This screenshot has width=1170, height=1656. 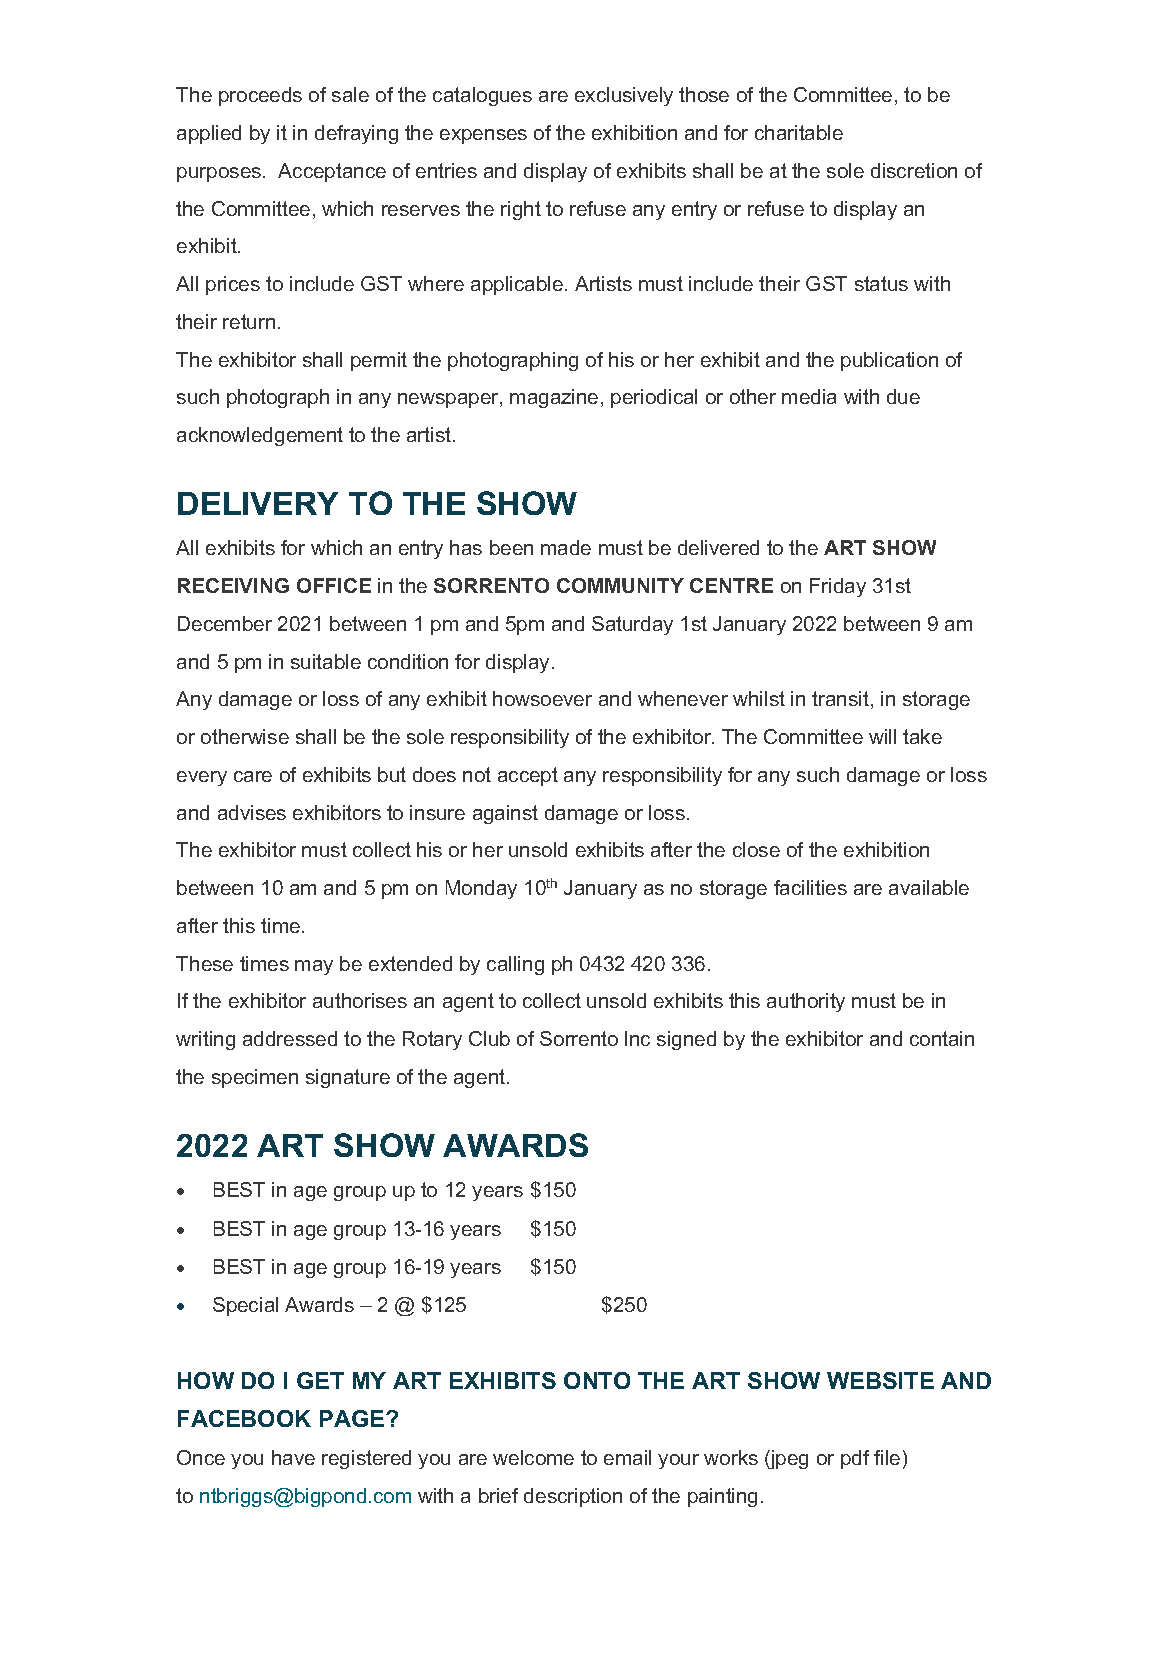 What do you see at coordinates (255, 1078) in the screenshot?
I see `specimen` at bounding box center [255, 1078].
